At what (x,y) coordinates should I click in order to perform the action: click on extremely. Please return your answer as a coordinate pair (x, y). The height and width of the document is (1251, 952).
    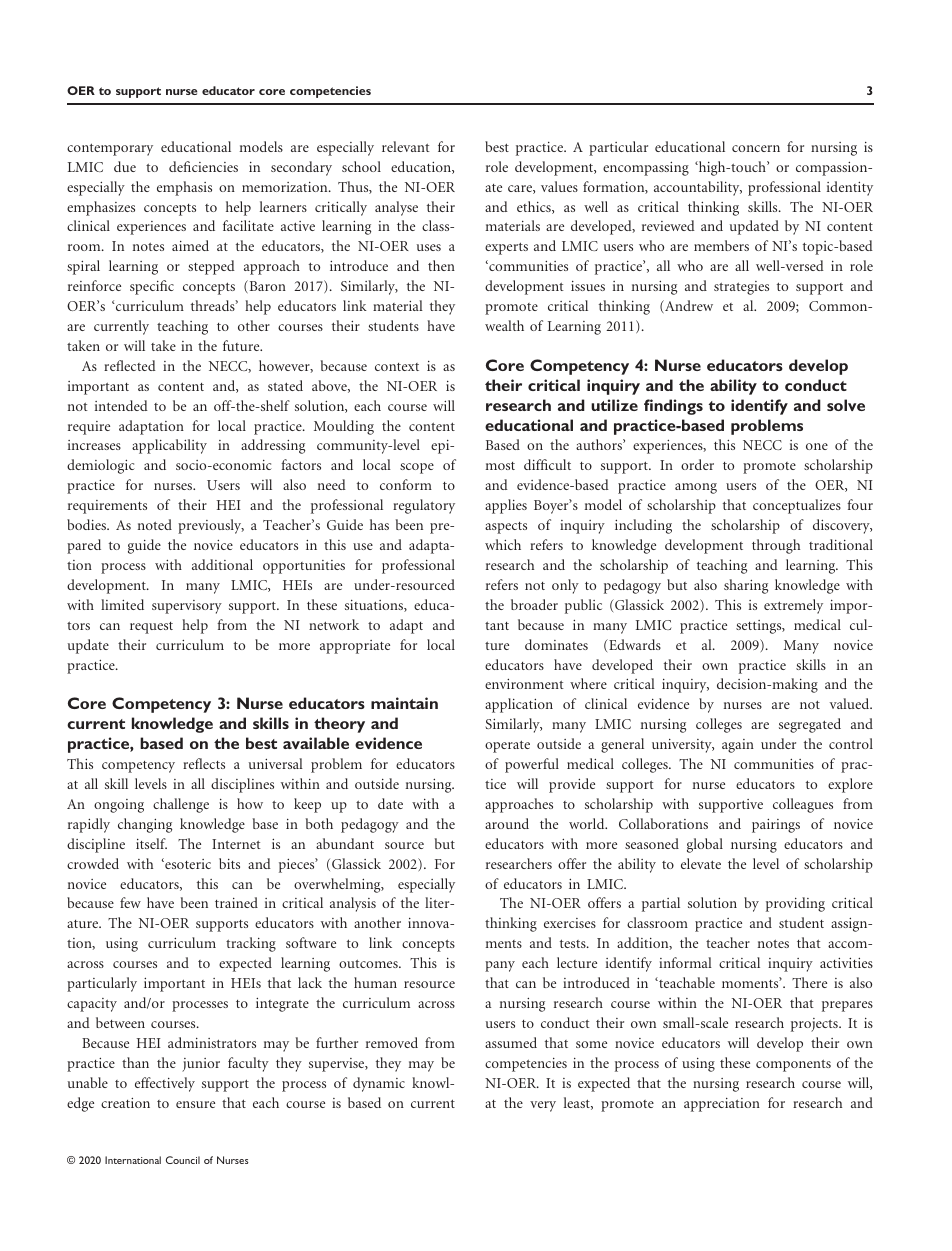
    Looking at the image, I should click on (793, 606).
